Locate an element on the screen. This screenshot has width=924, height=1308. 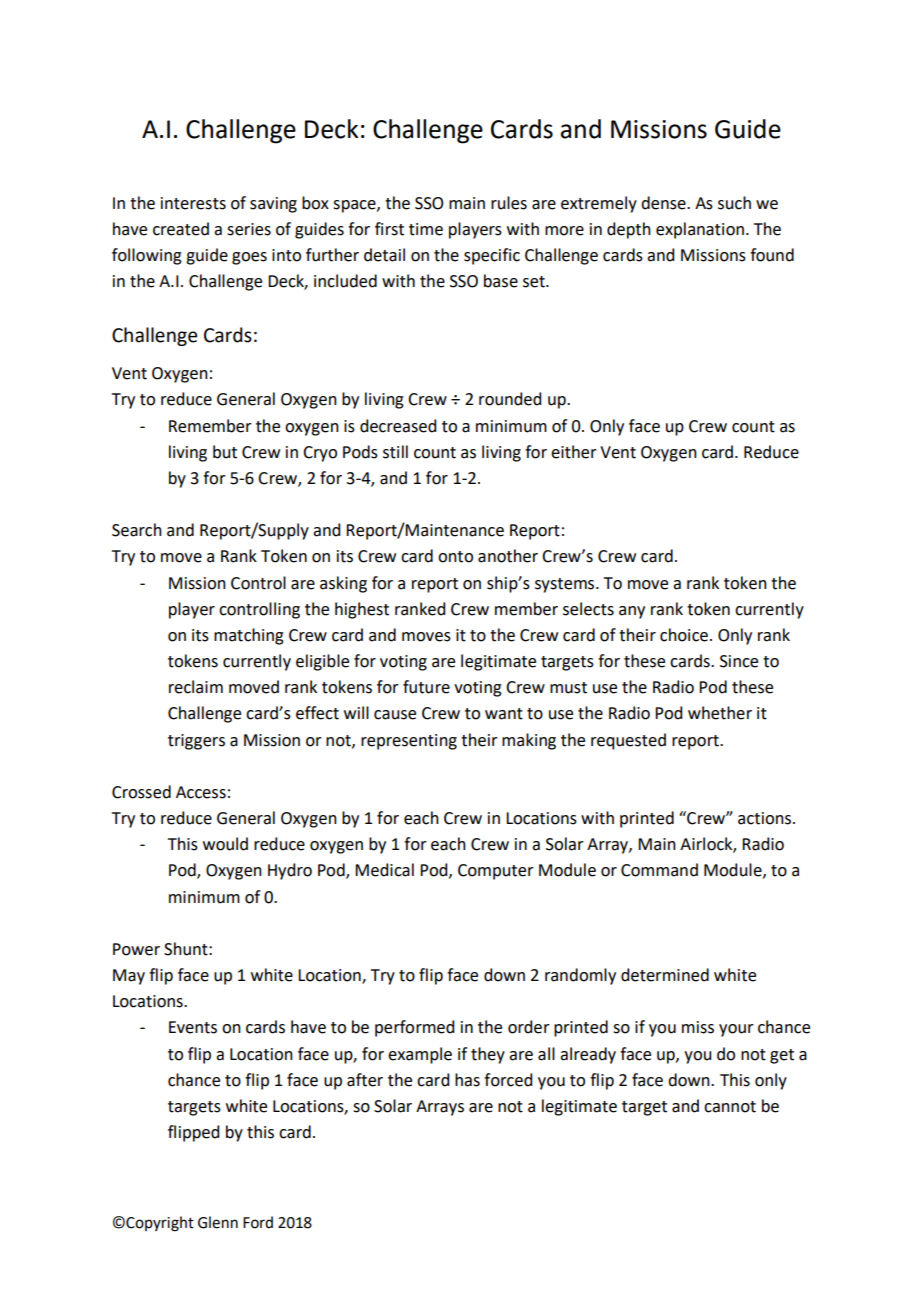
reclaim is located at coordinates (196, 687).
